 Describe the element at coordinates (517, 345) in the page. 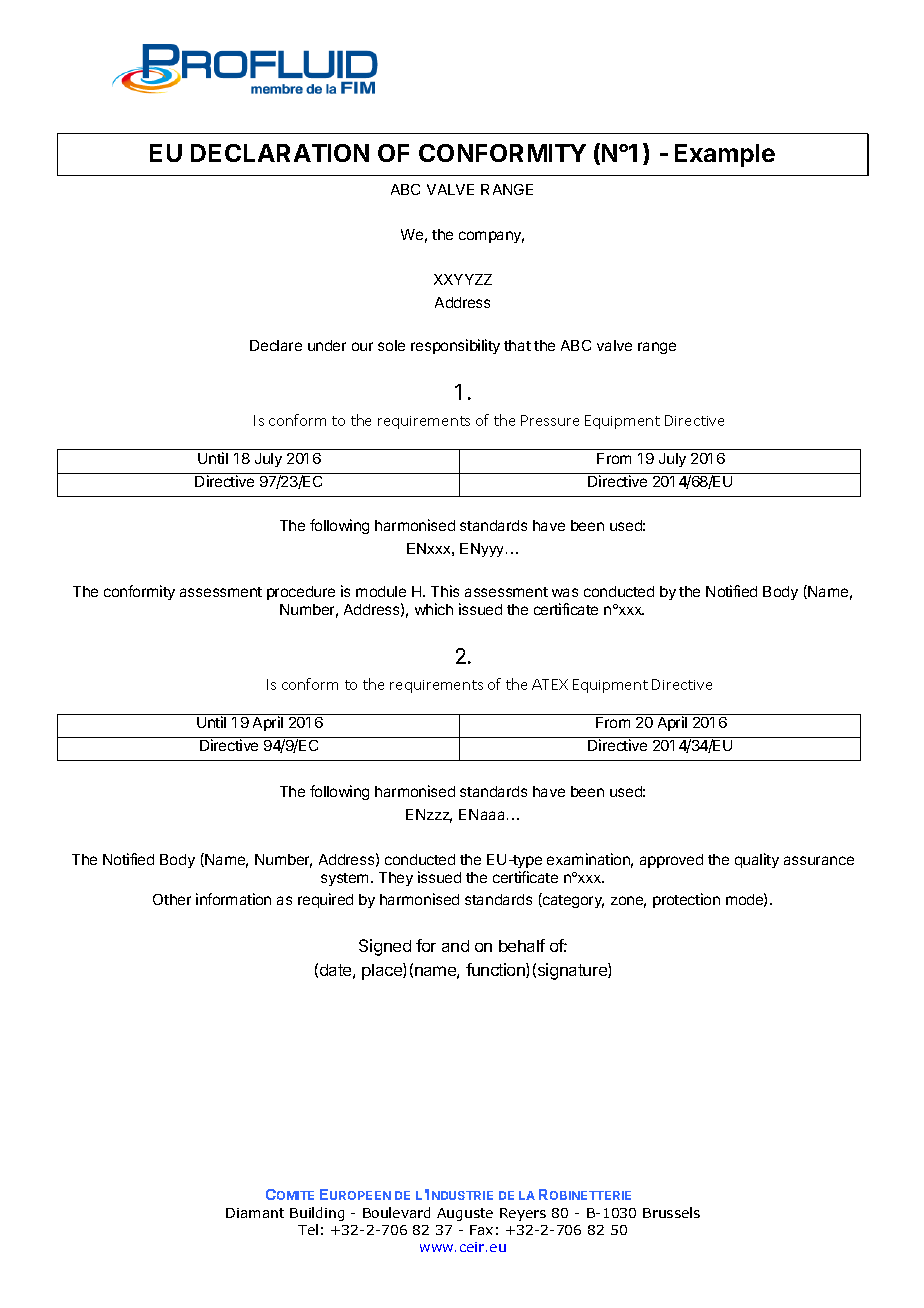

I see `that` at that location.
